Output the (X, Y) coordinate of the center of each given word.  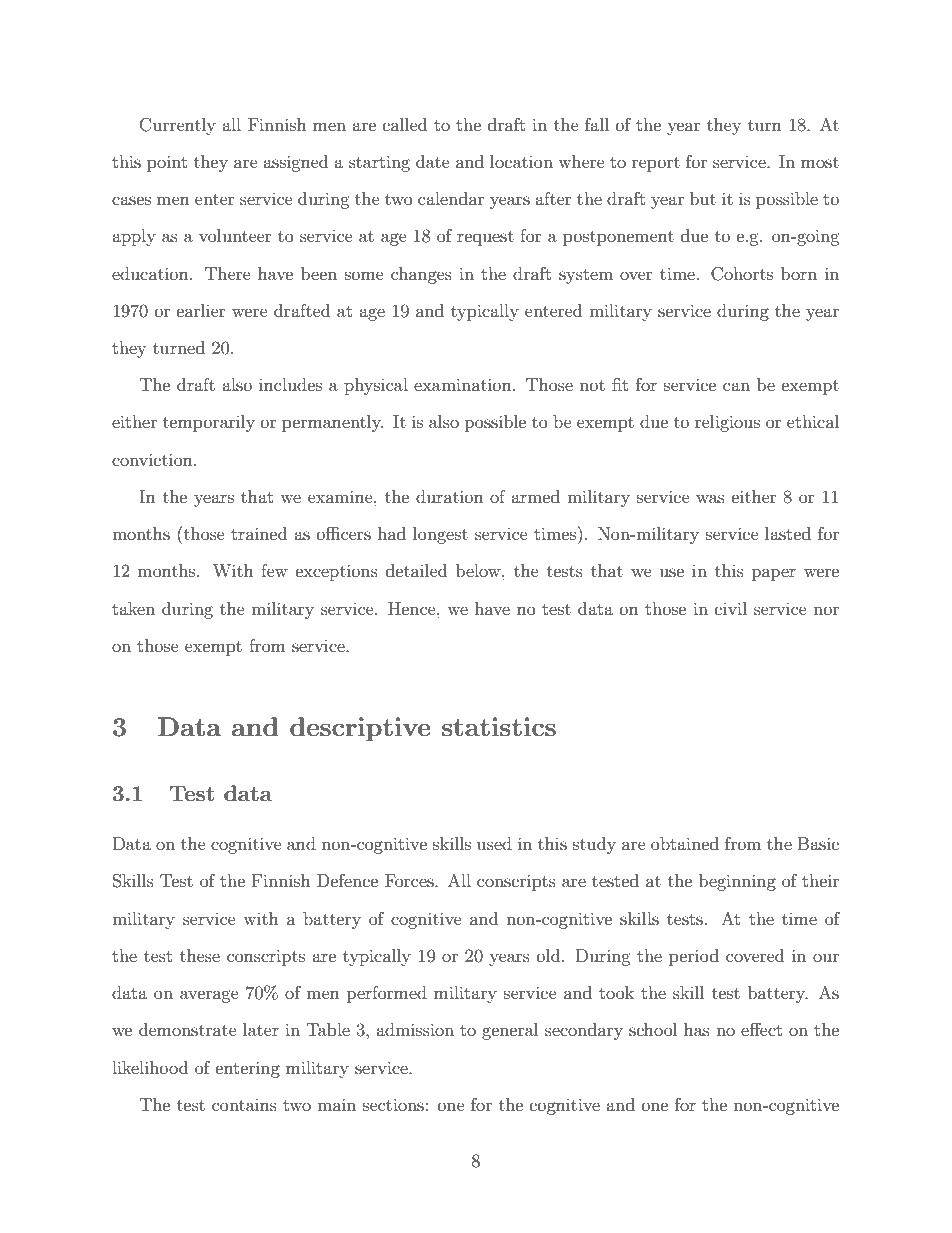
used (494, 843)
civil (731, 608)
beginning (737, 882)
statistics (499, 726)
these (200, 955)
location (521, 161)
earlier (201, 310)
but (703, 198)
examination (464, 384)
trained (259, 533)
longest (440, 535)
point (167, 163)
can (736, 386)
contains (244, 1105)
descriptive (360, 729)
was (710, 498)
